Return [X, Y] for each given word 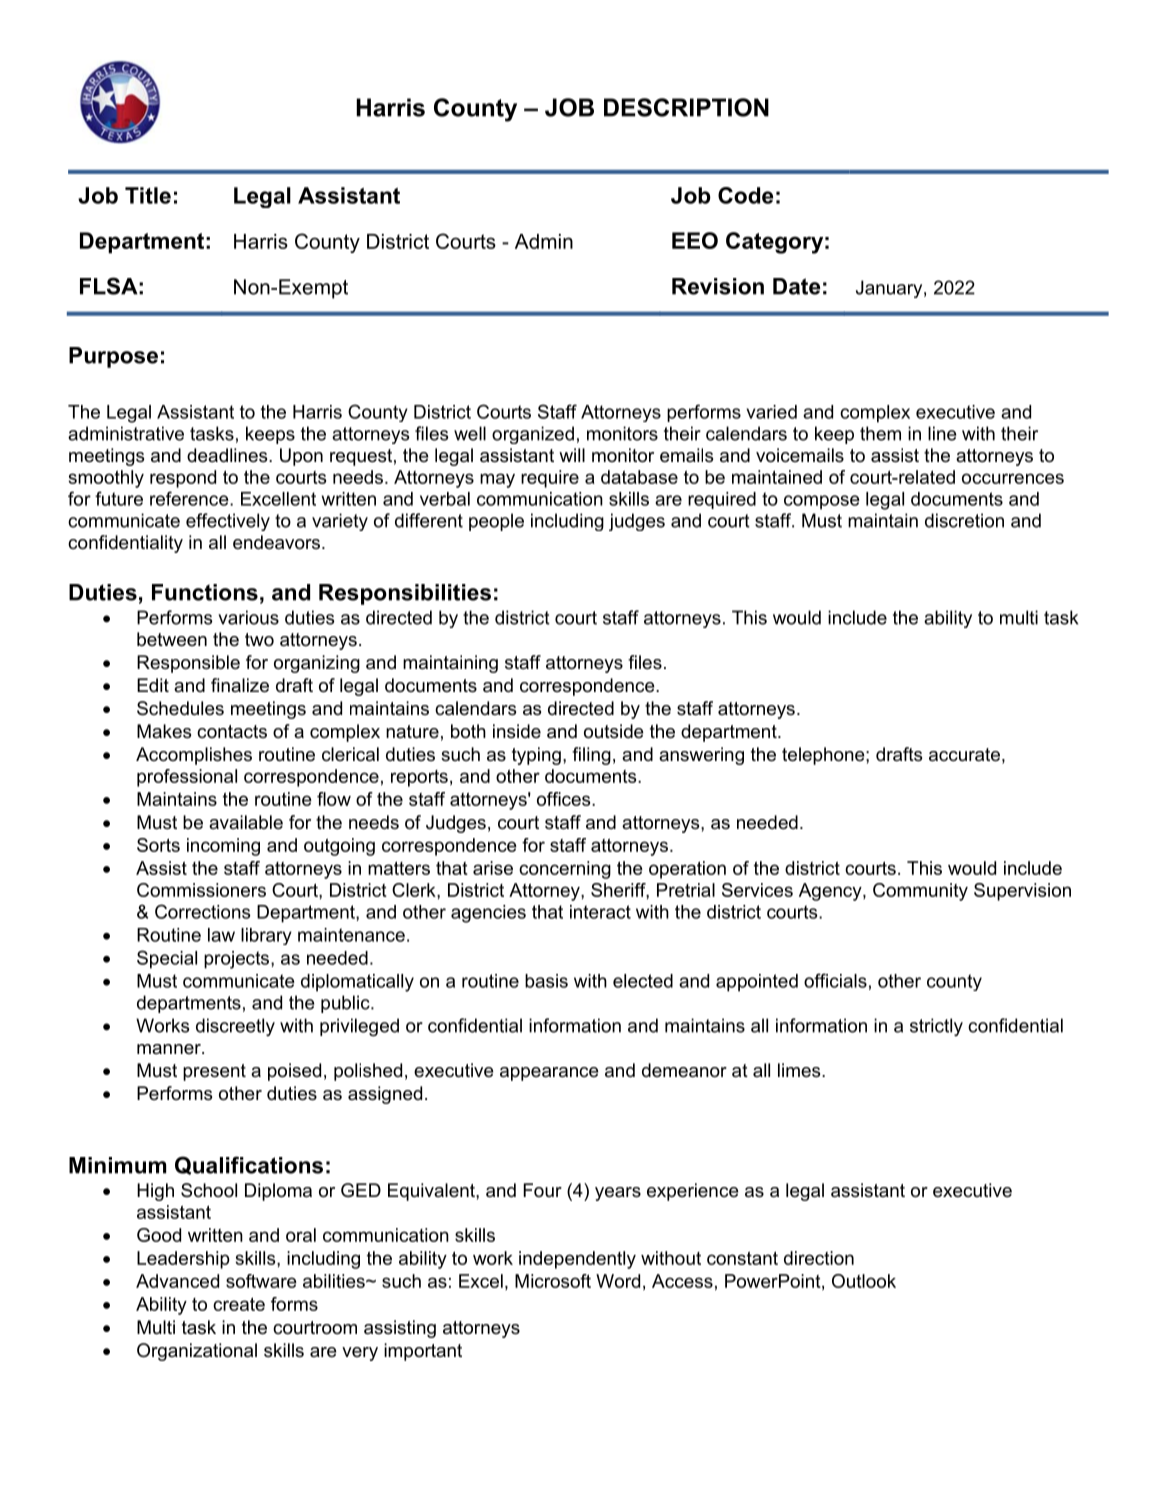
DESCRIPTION [686, 107]
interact [600, 912]
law [221, 935]
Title [148, 195]
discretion [964, 520]
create [239, 1304]
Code [745, 195]
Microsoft [553, 1281]
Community [920, 892]
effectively [228, 522]
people [496, 522]
